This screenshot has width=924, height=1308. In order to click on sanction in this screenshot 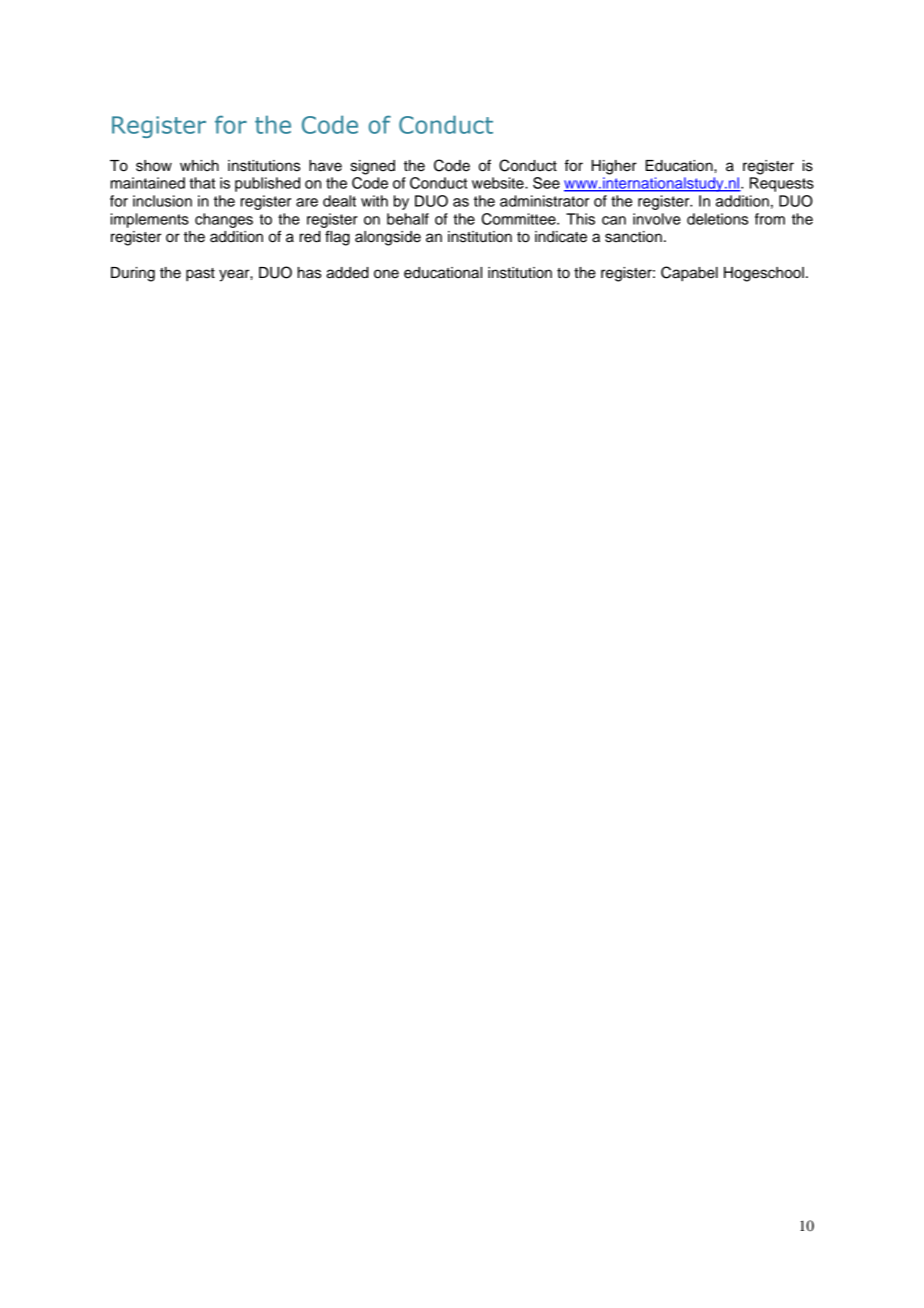, I will do `click(633, 237)`.
